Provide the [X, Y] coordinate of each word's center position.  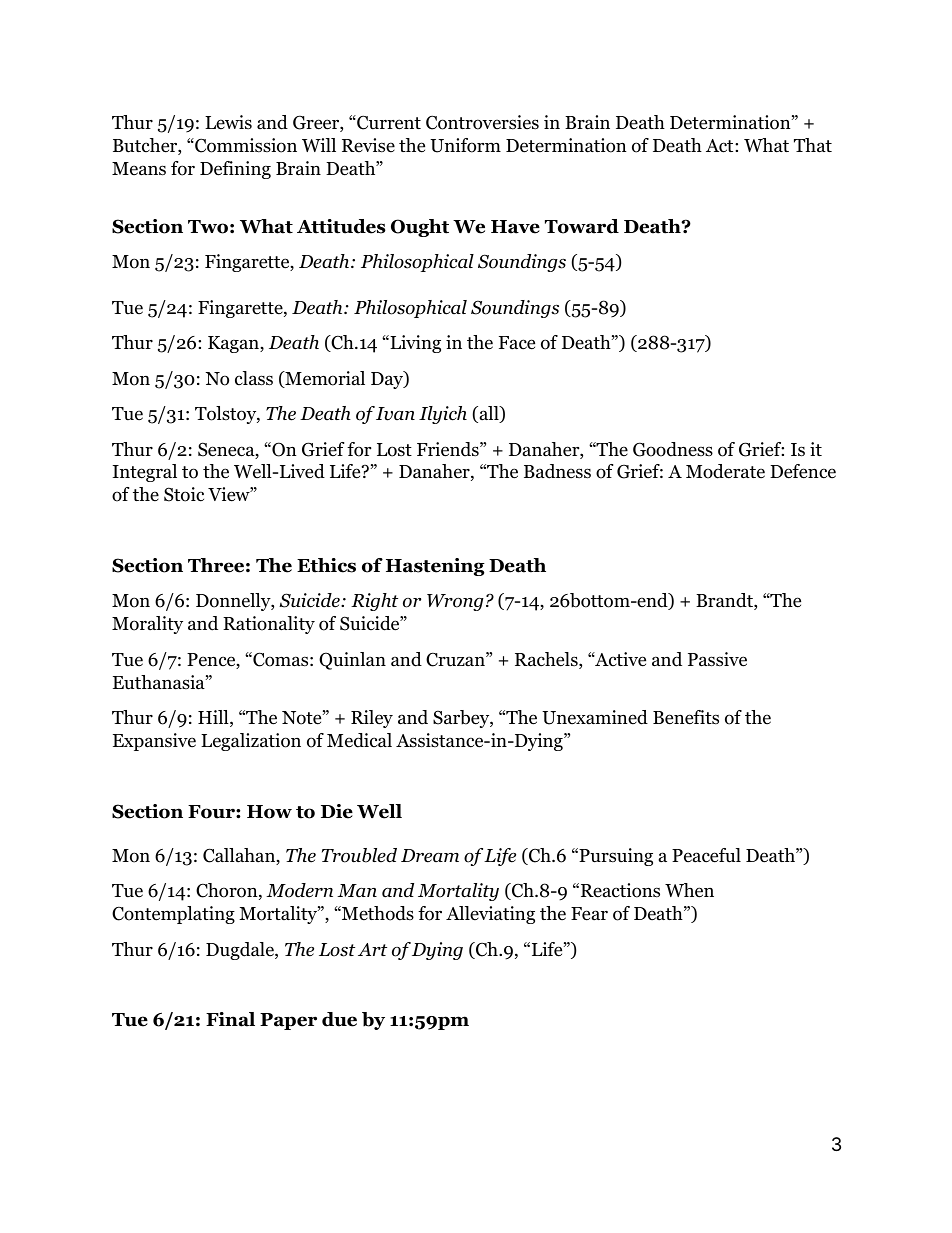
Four [212, 812]
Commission [245, 145]
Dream [430, 856]
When [689, 890]
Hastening [435, 567]
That [813, 145]
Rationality [269, 625]
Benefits [686, 717]
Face [517, 343]
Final [230, 1019]
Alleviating [490, 915]
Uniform [465, 145]
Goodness [673, 449]
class [254, 378]
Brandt [725, 601]
